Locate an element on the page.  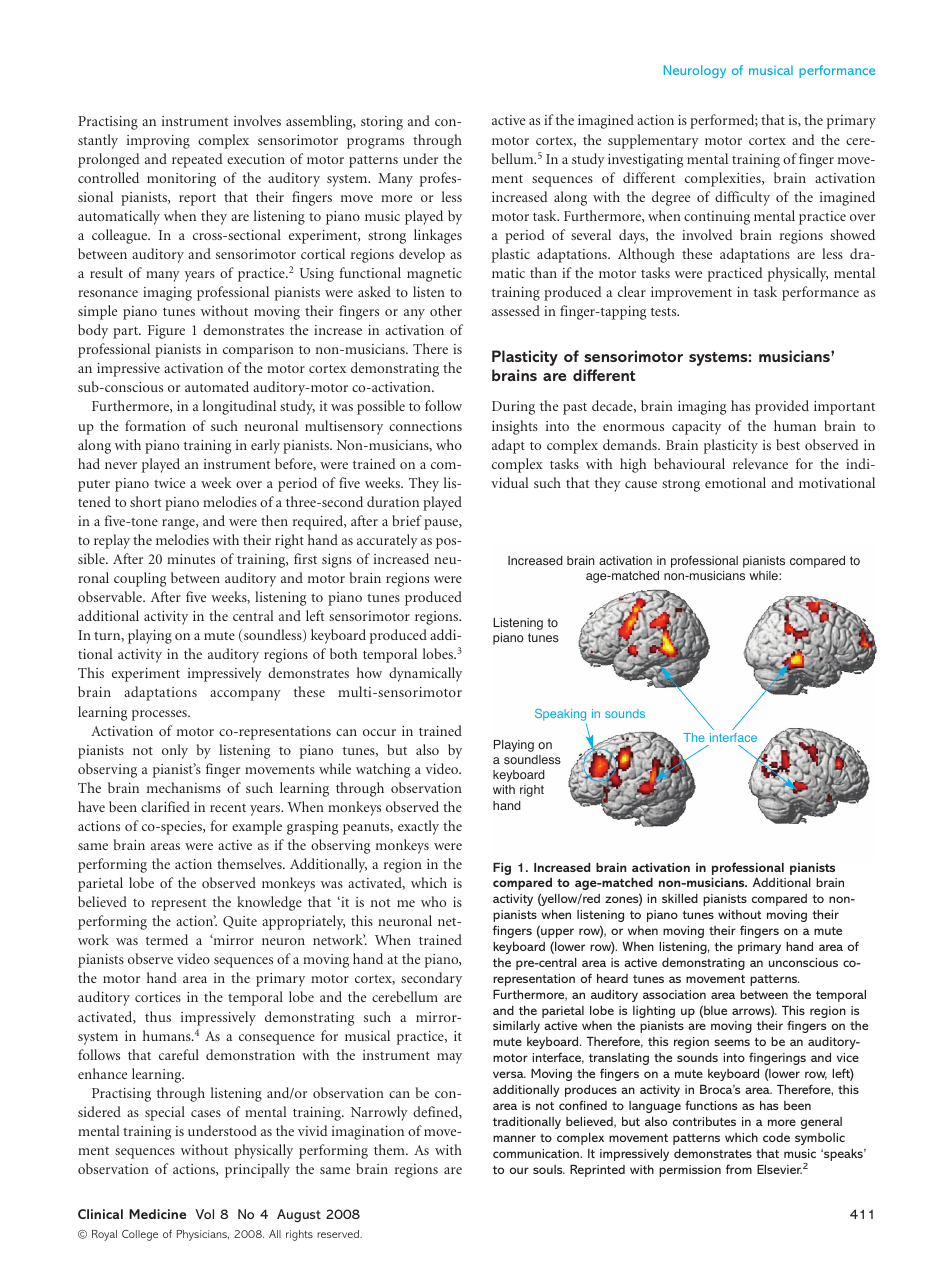
only is located at coordinates (175, 751).
